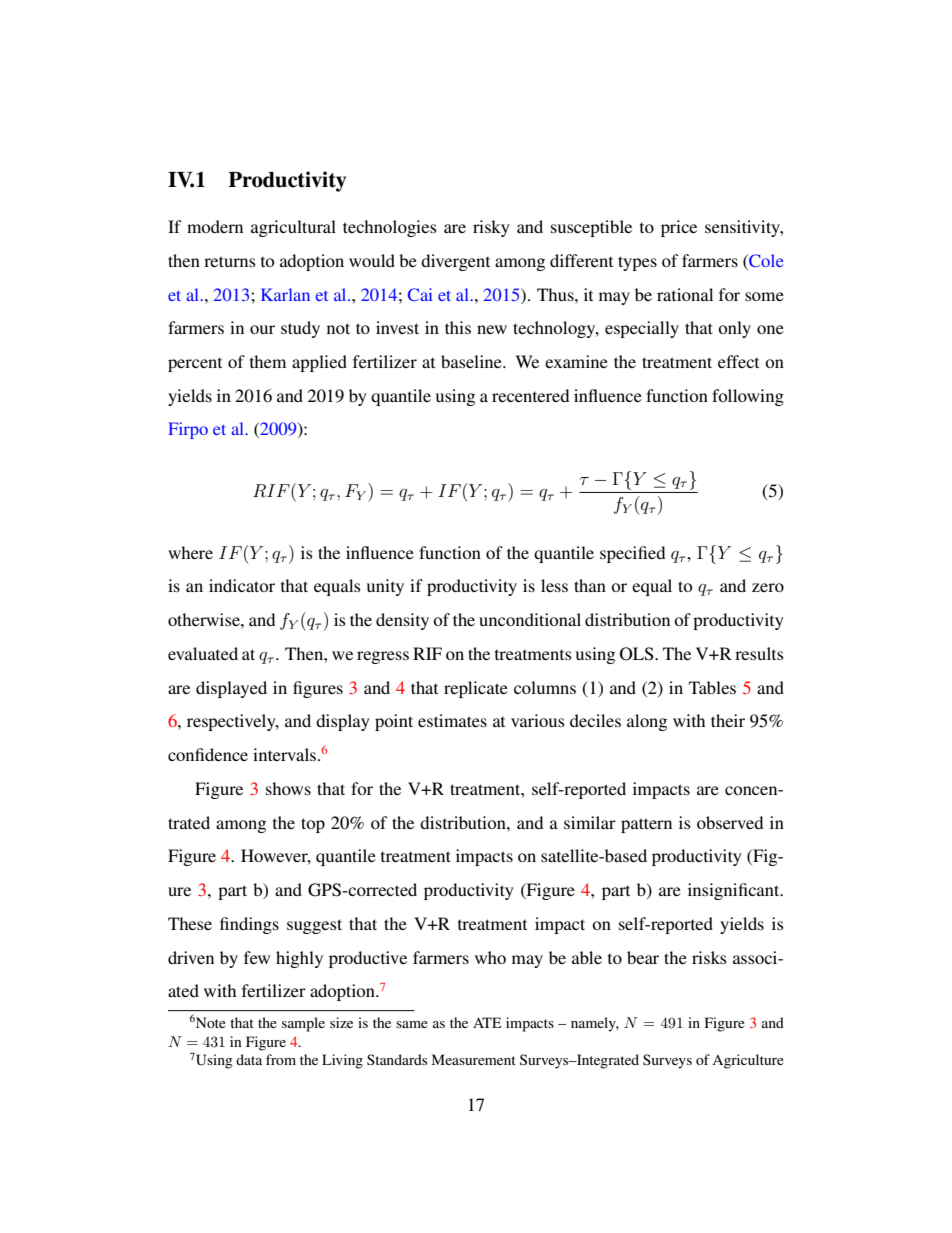 The width and height of the image is (952, 1233). Describe the element at coordinates (472, 361) in the image. I see `baseline` at that location.
